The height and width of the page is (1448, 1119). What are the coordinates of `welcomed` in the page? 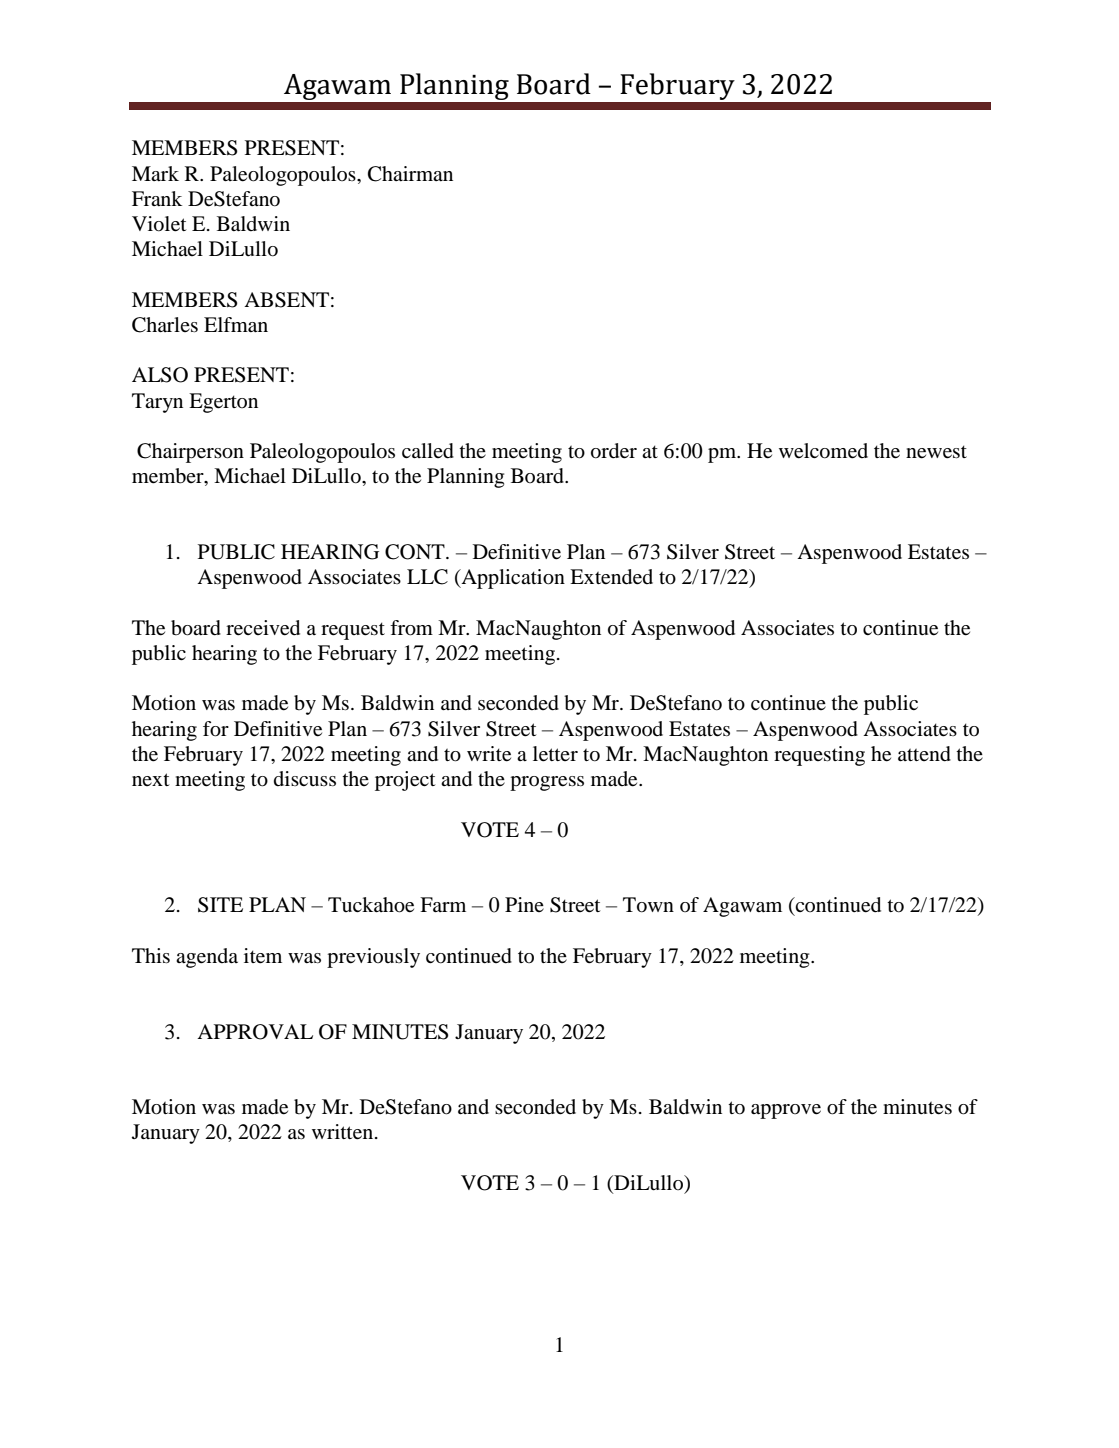 It's located at (823, 451).
